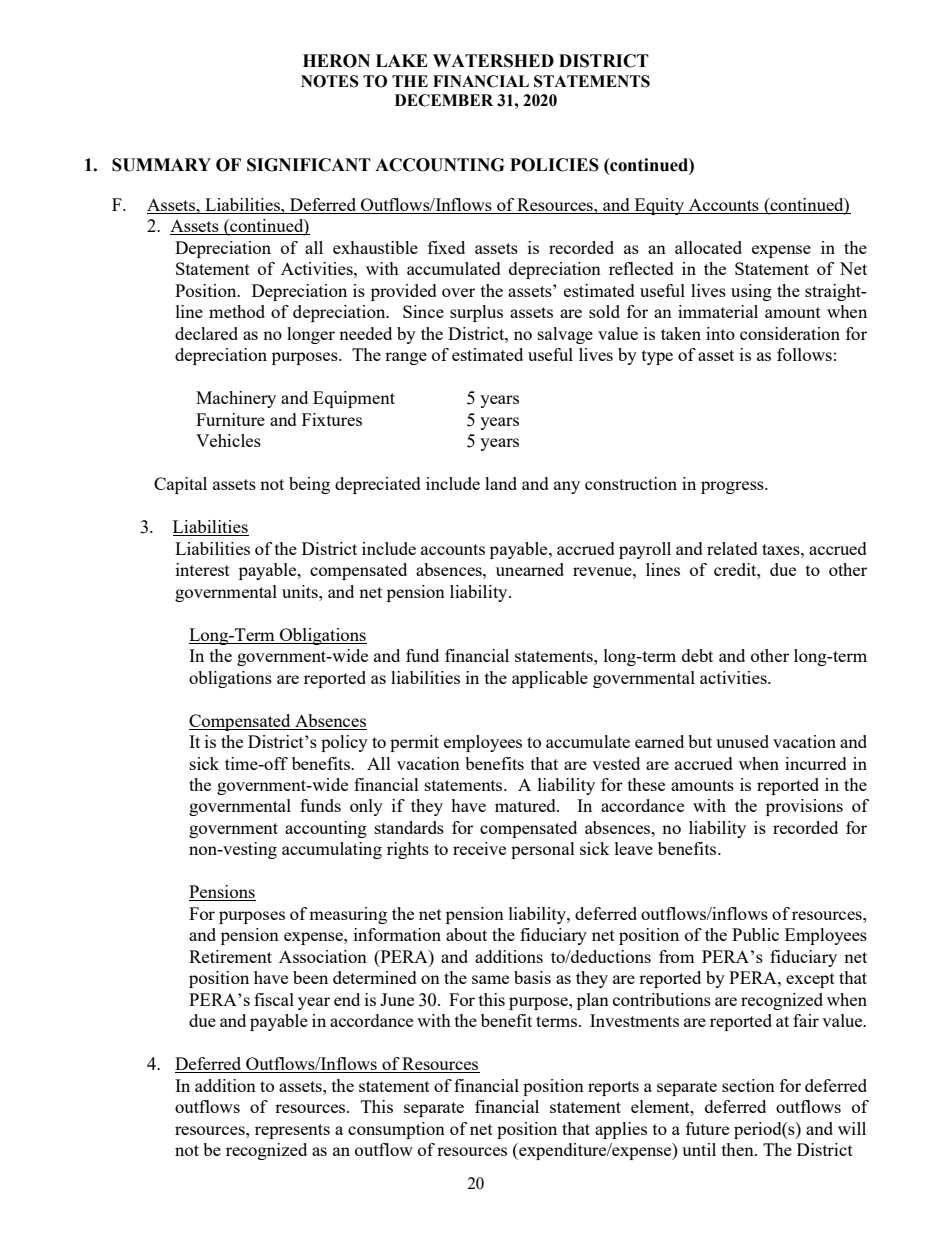 The width and height of the screenshot is (952, 1233). Describe the element at coordinates (660, 206) in the screenshot. I see `Equity` at that location.
